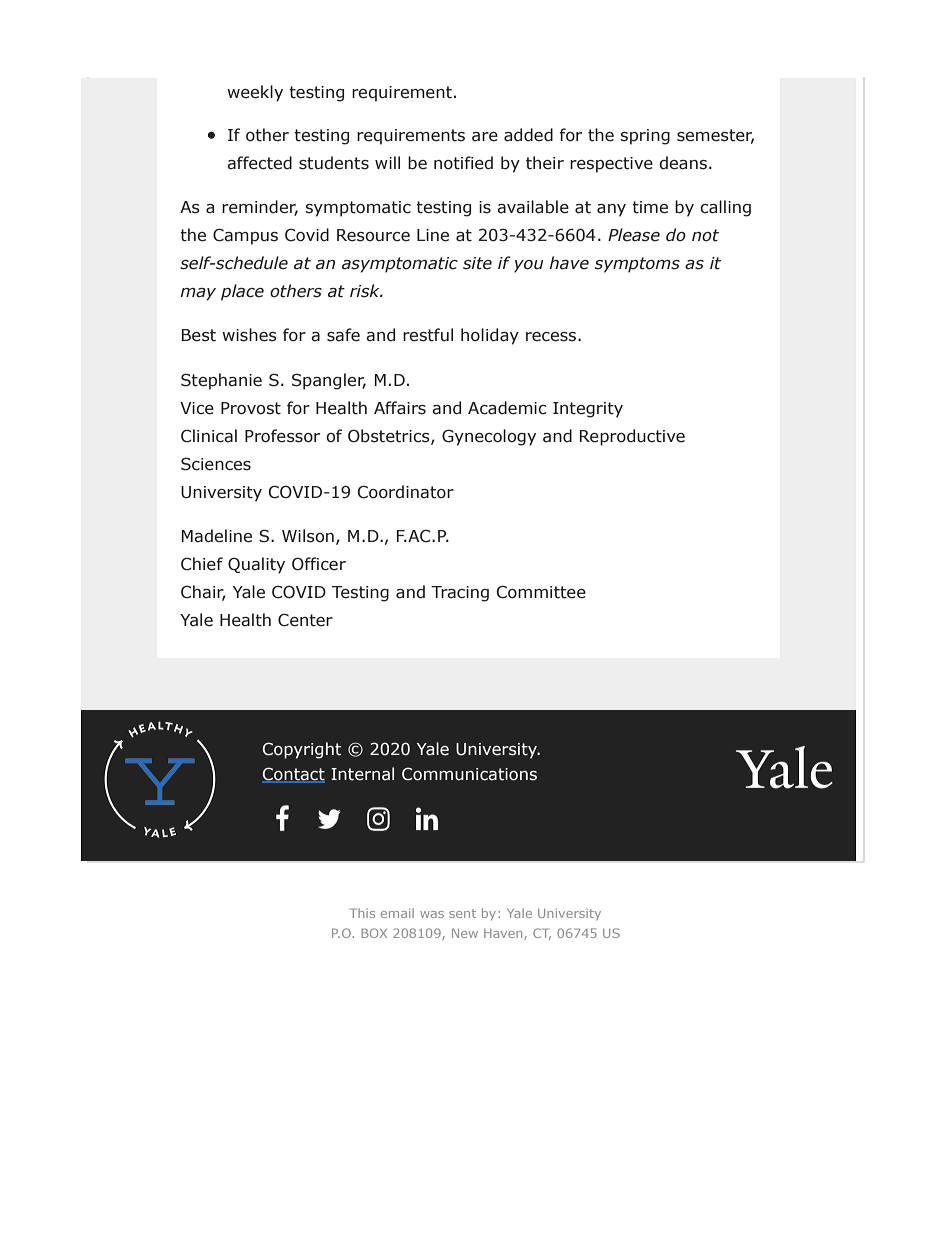  Describe the element at coordinates (305, 620) in the screenshot. I see `Center` at that location.
